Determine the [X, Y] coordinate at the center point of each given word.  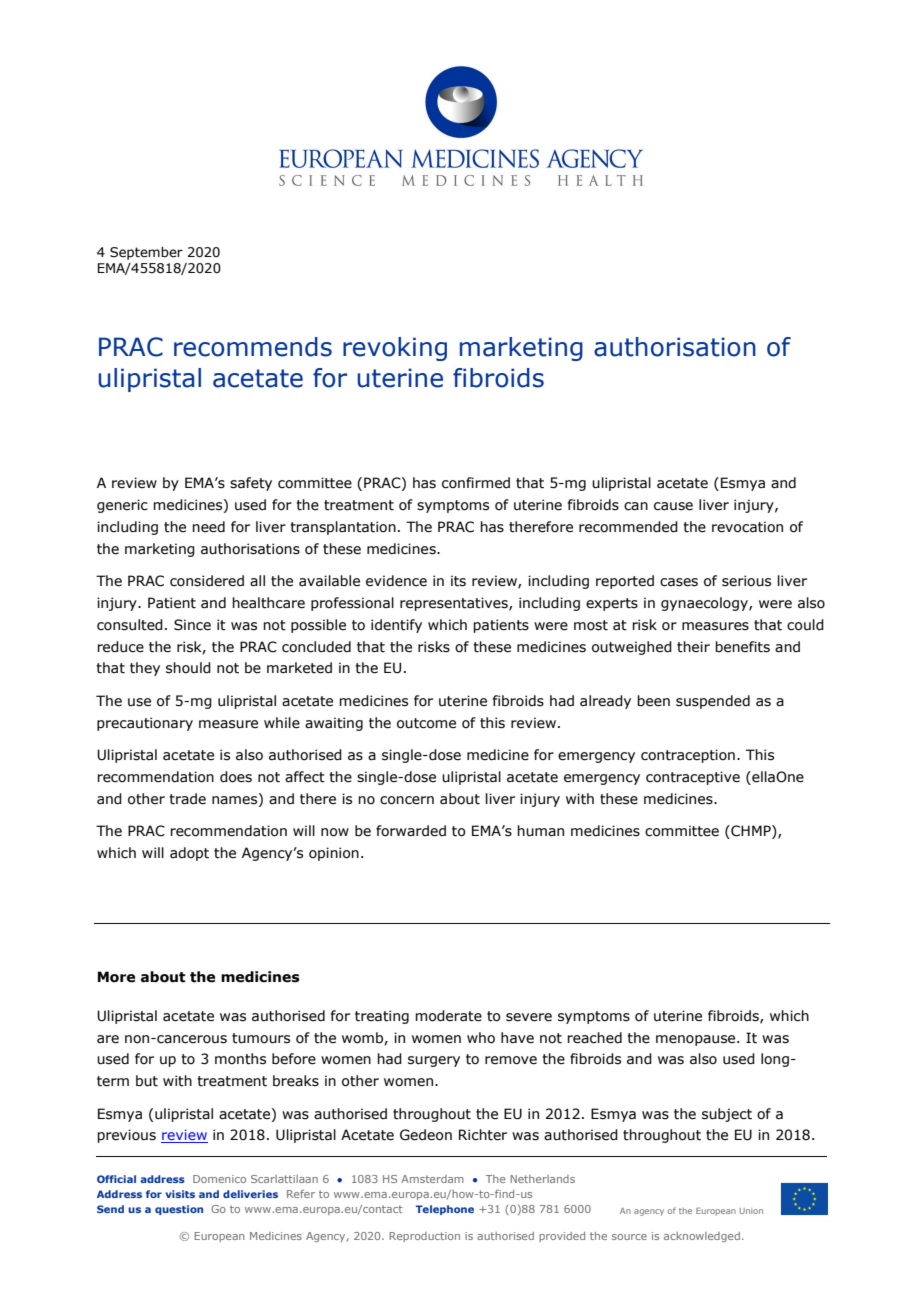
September [146, 253]
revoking [395, 349]
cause [673, 506]
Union [751, 1211]
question [179, 1210]
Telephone [445, 1210]
